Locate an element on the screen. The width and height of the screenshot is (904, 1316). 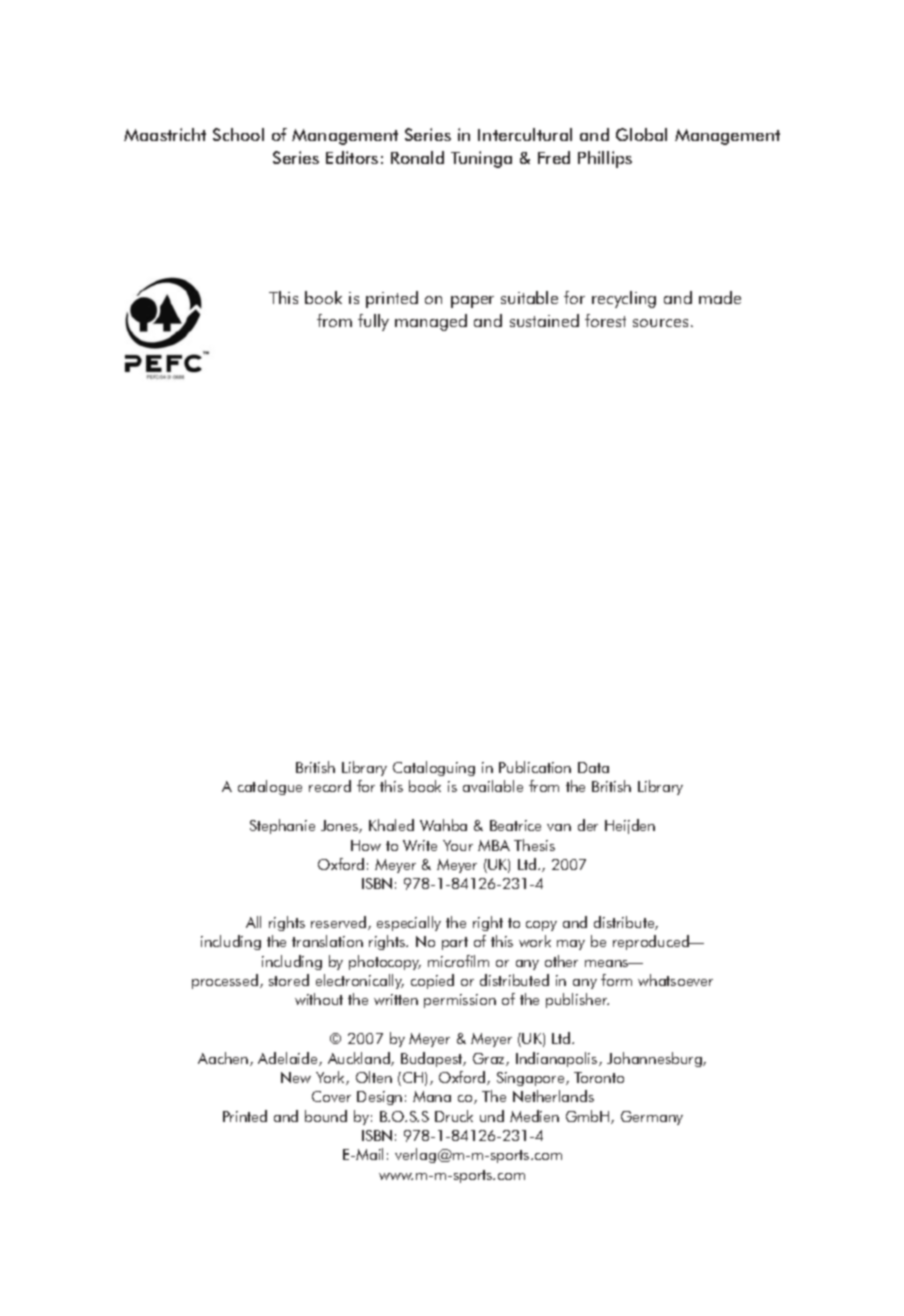
Budapest is located at coordinates (433, 1059).
